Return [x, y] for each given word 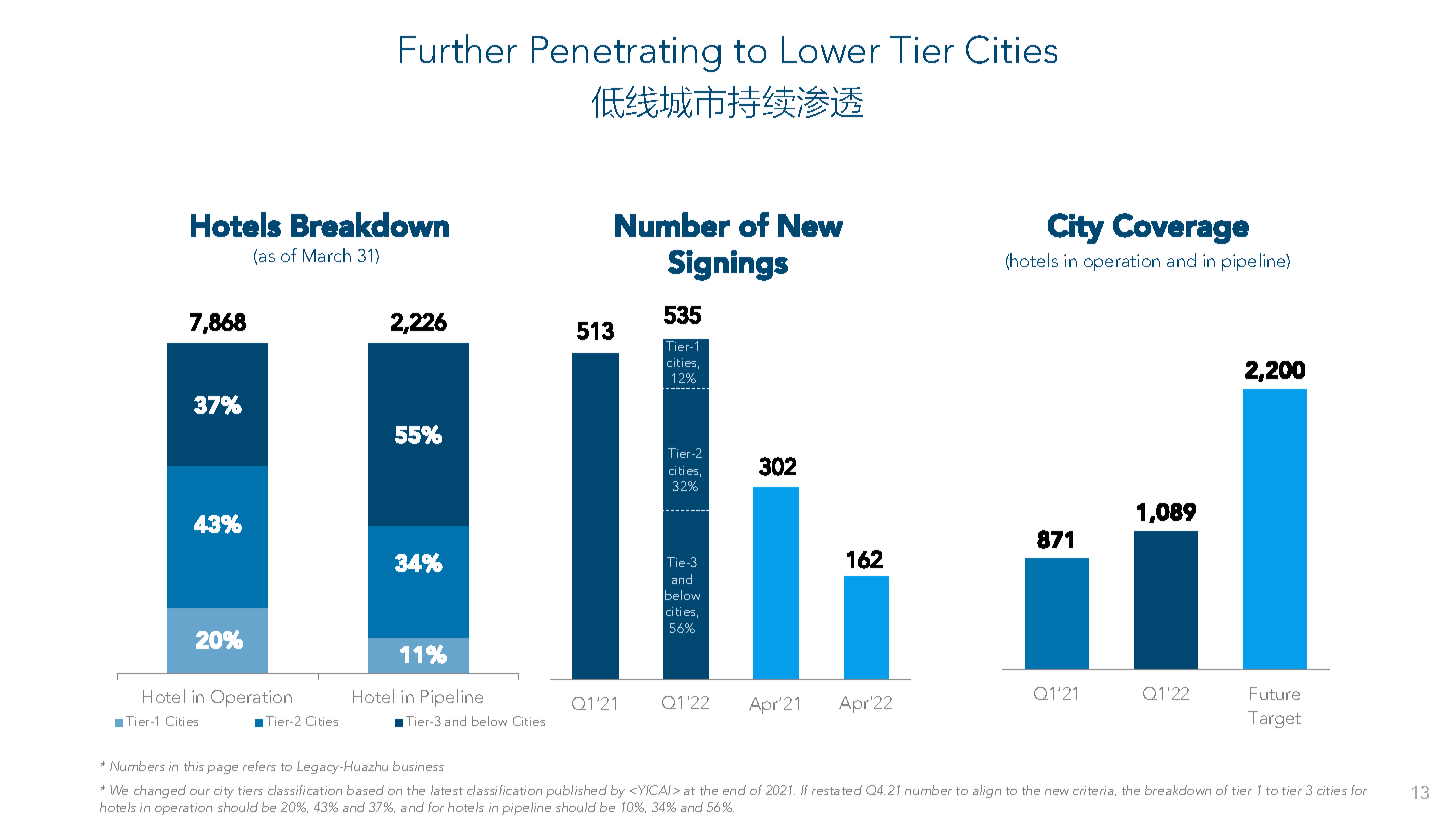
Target [1274, 719]
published [576, 791]
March [327, 255]
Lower [831, 49]
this [194, 766]
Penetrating [626, 54]
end [734, 790]
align [987, 791]
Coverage [1181, 228]
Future [1275, 693]
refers [259, 766]
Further [458, 48]
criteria [1094, 791]
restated [837, 790]
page [222, 769]
